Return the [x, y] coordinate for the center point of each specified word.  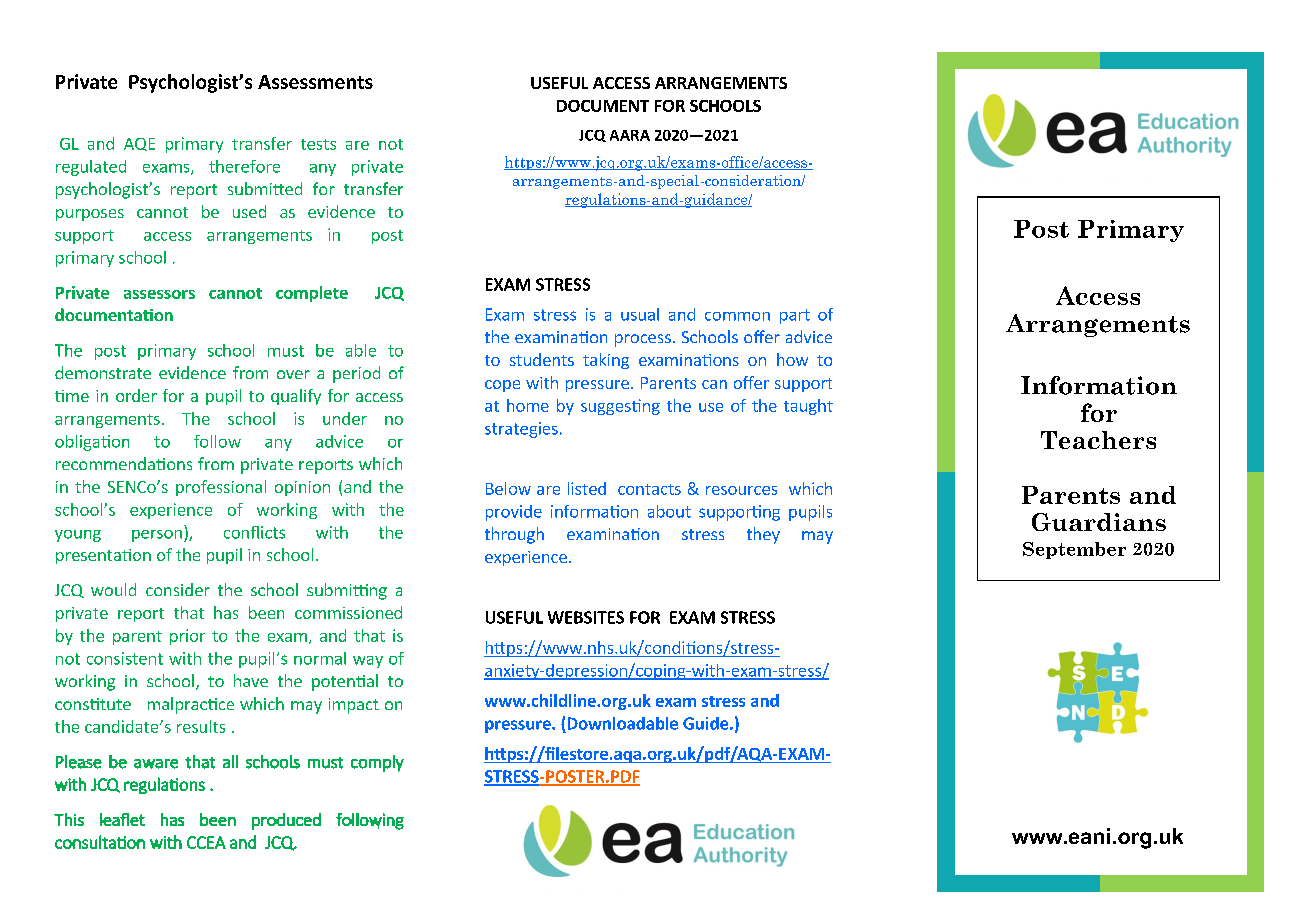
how [792, 359]
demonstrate [103, 372]
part [795, 316]
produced [286, 821]
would [113, 589]
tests [318, 144]
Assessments [315, 82]
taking [606, 361]
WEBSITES [586, 617]
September [1074, 550]
